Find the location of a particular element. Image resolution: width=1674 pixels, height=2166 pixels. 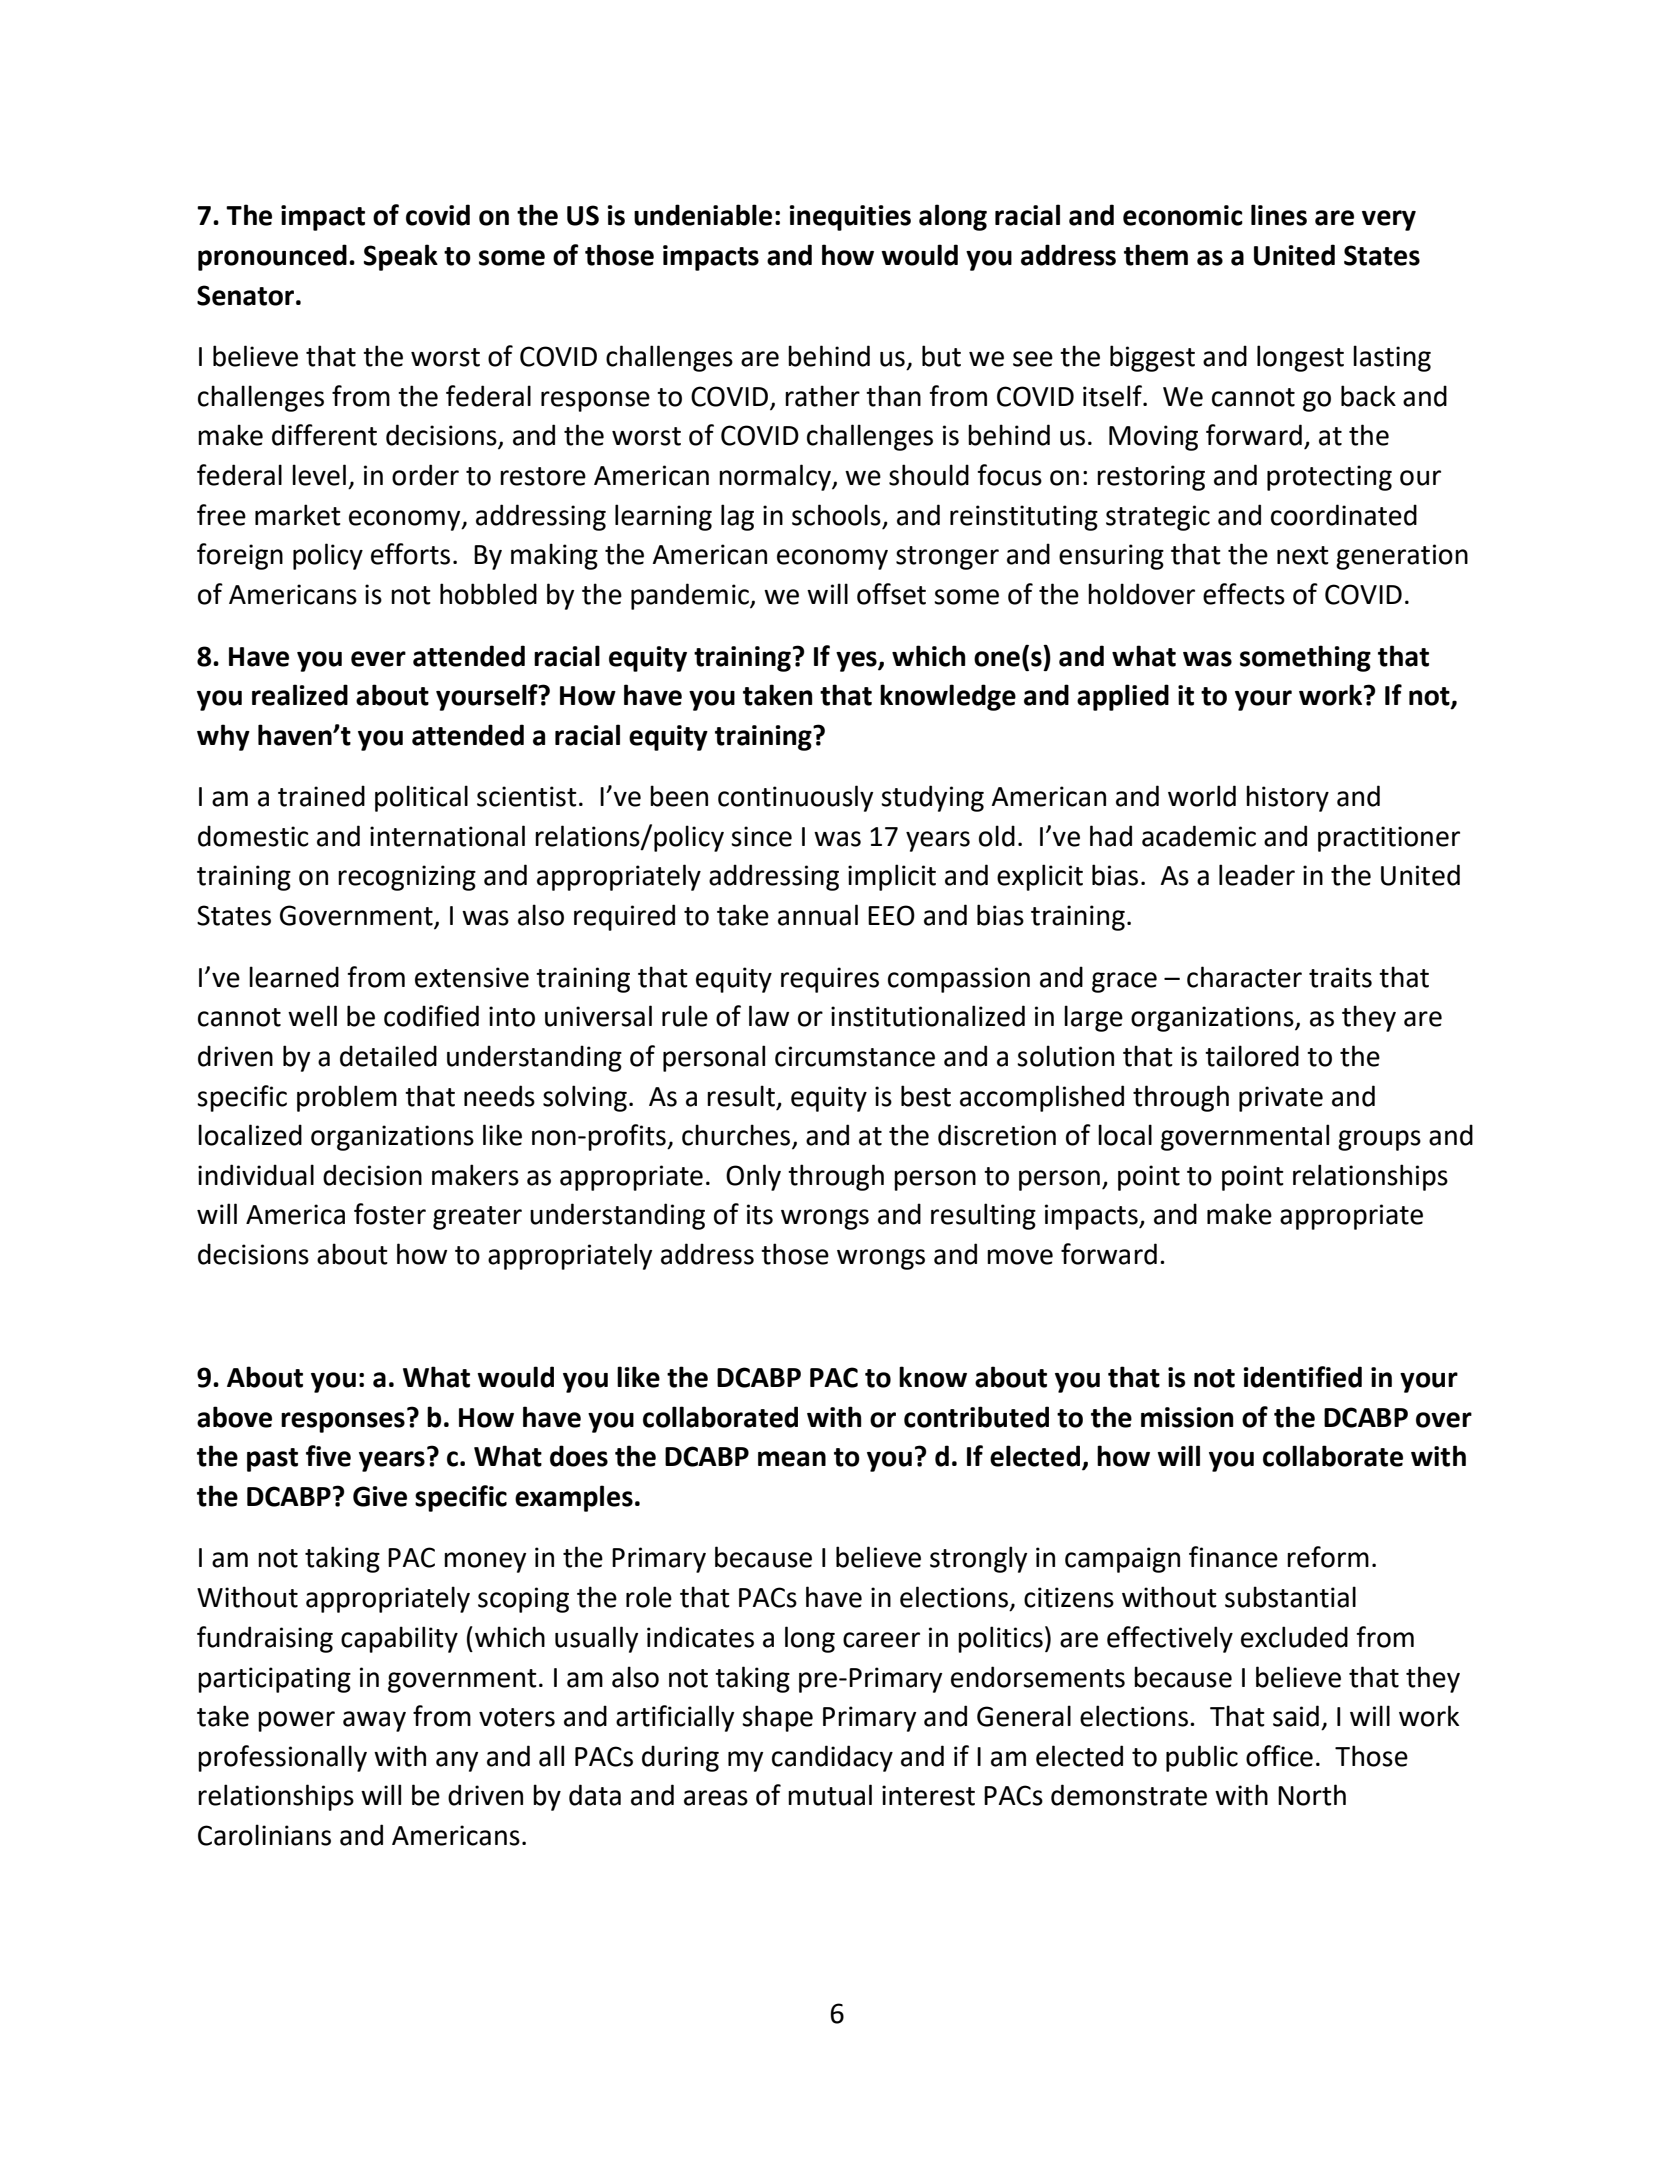

tailored is located at coordinates (1252, 1056).
